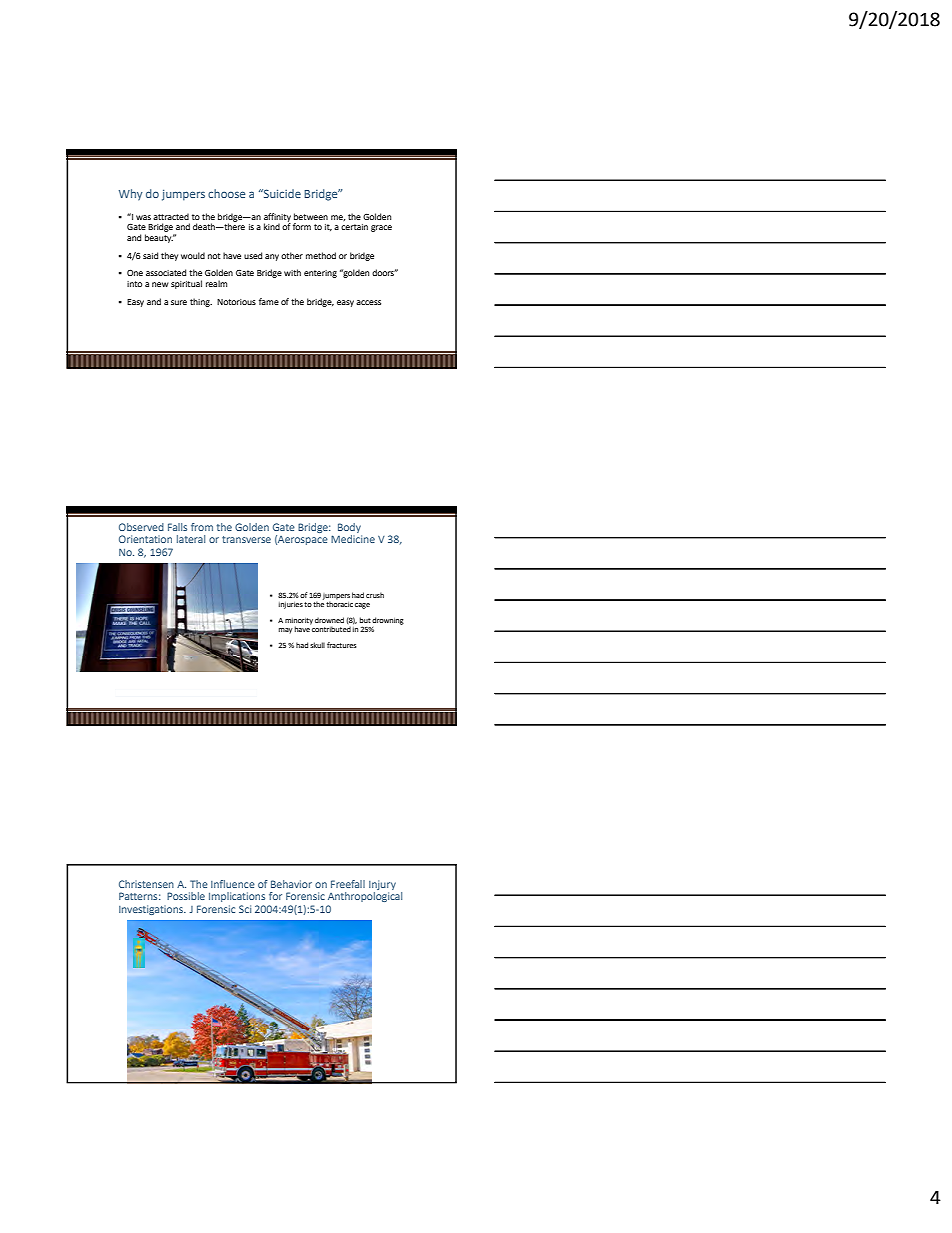 The image size is (952, 1233). Describe the element at coordinates (245, 909) in the page. I see `Sci` at that location.
